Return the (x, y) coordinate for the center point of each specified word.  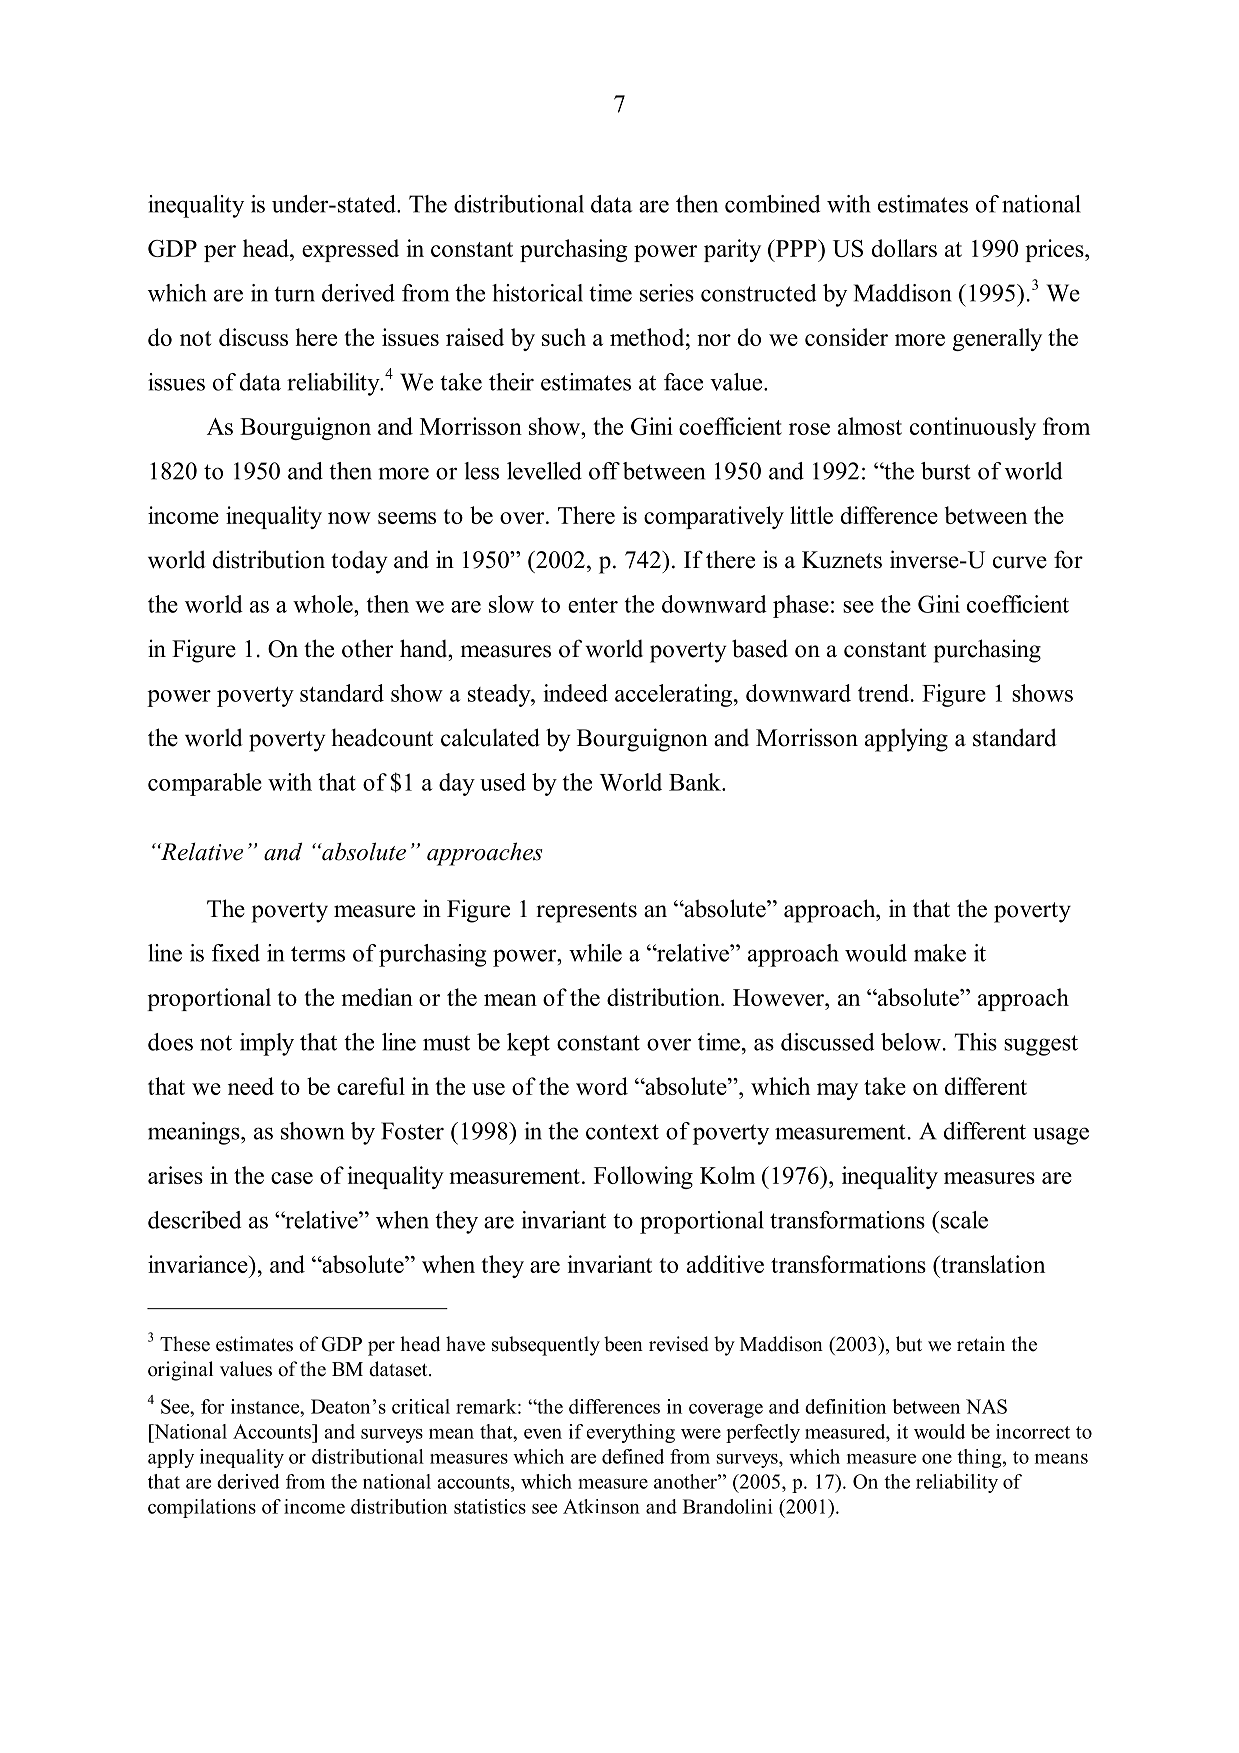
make (940, 953)
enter (593, 605)
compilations (202, 1508)
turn (294, 294)
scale (964, 1220)
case (292, 1178)
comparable (205, 784)
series (667, 293)
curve (1020, 562)
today (359, 562)
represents (586, 912)
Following (643, 1177)
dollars (904, 248)
